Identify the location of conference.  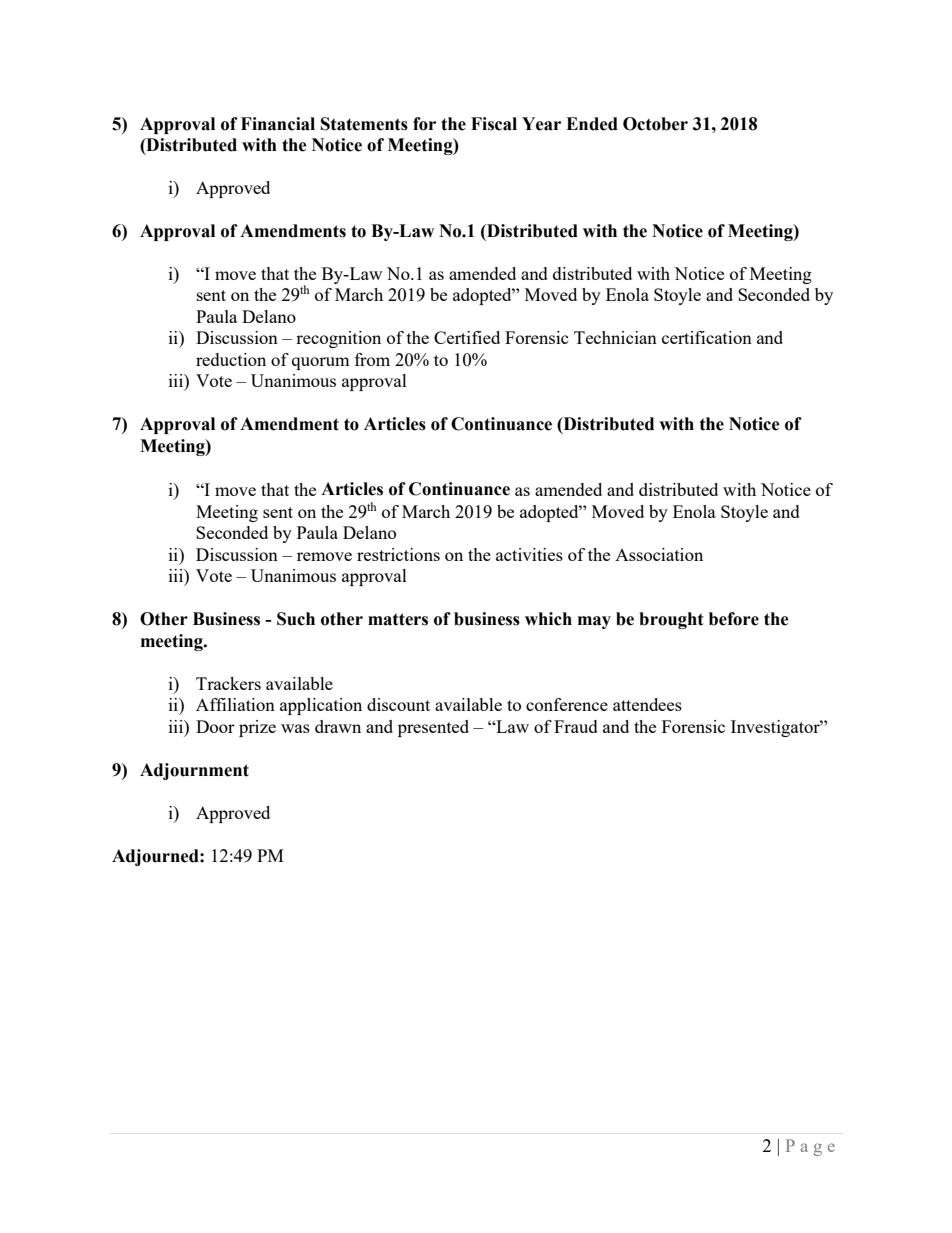
(567, 704).
